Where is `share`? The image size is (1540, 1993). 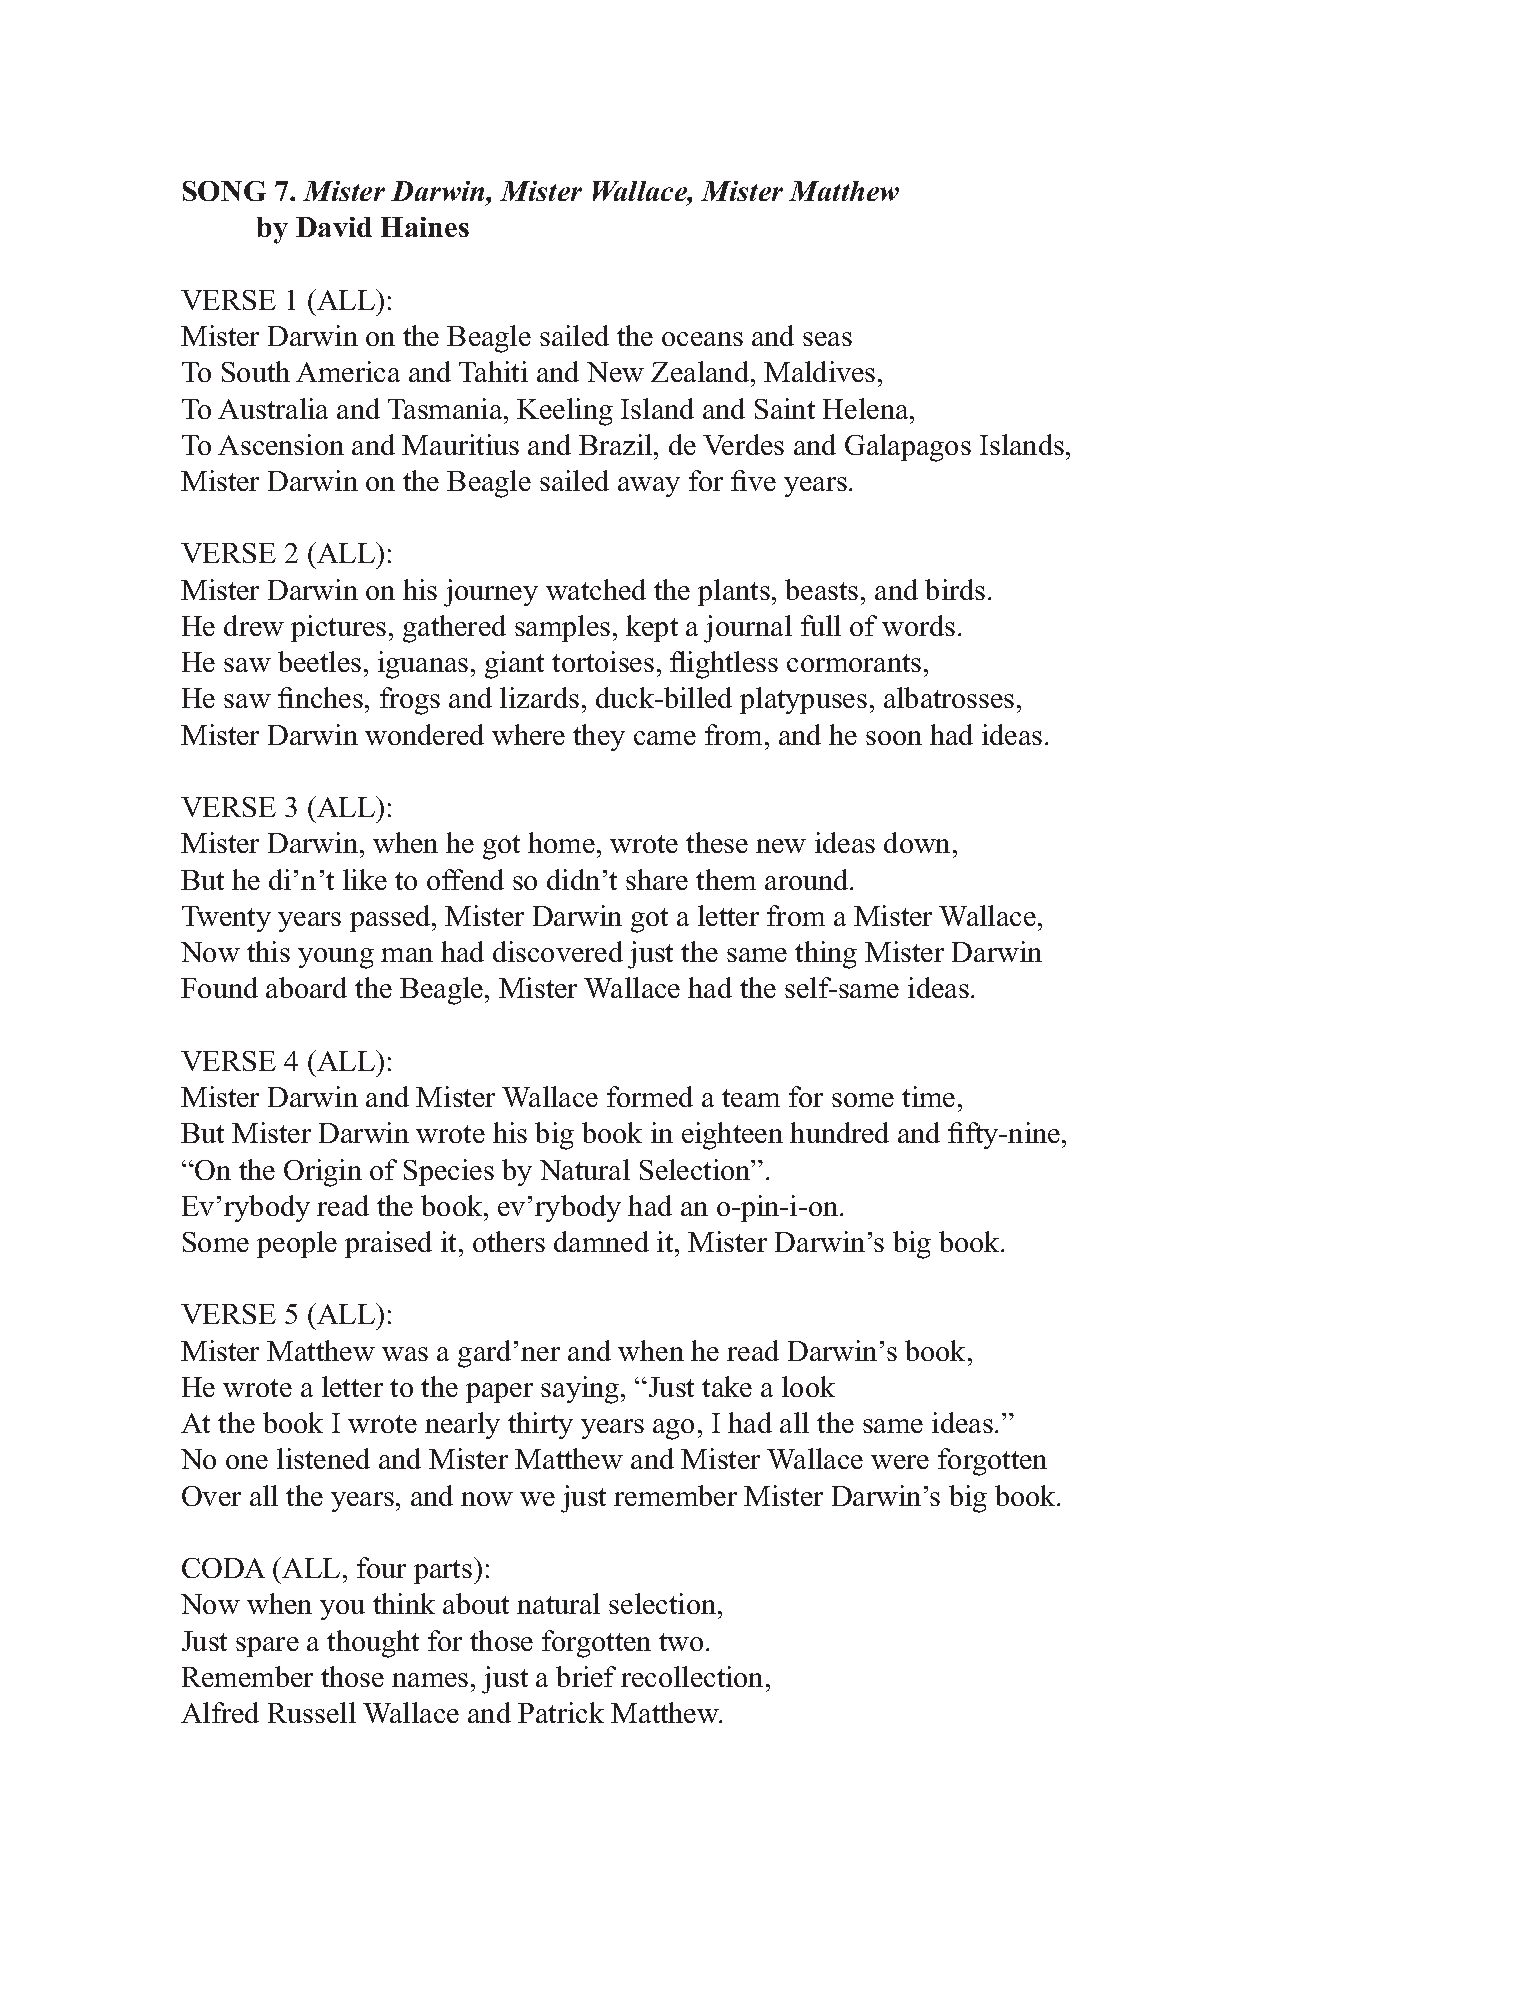 share is located at coordinates (657, 879).
